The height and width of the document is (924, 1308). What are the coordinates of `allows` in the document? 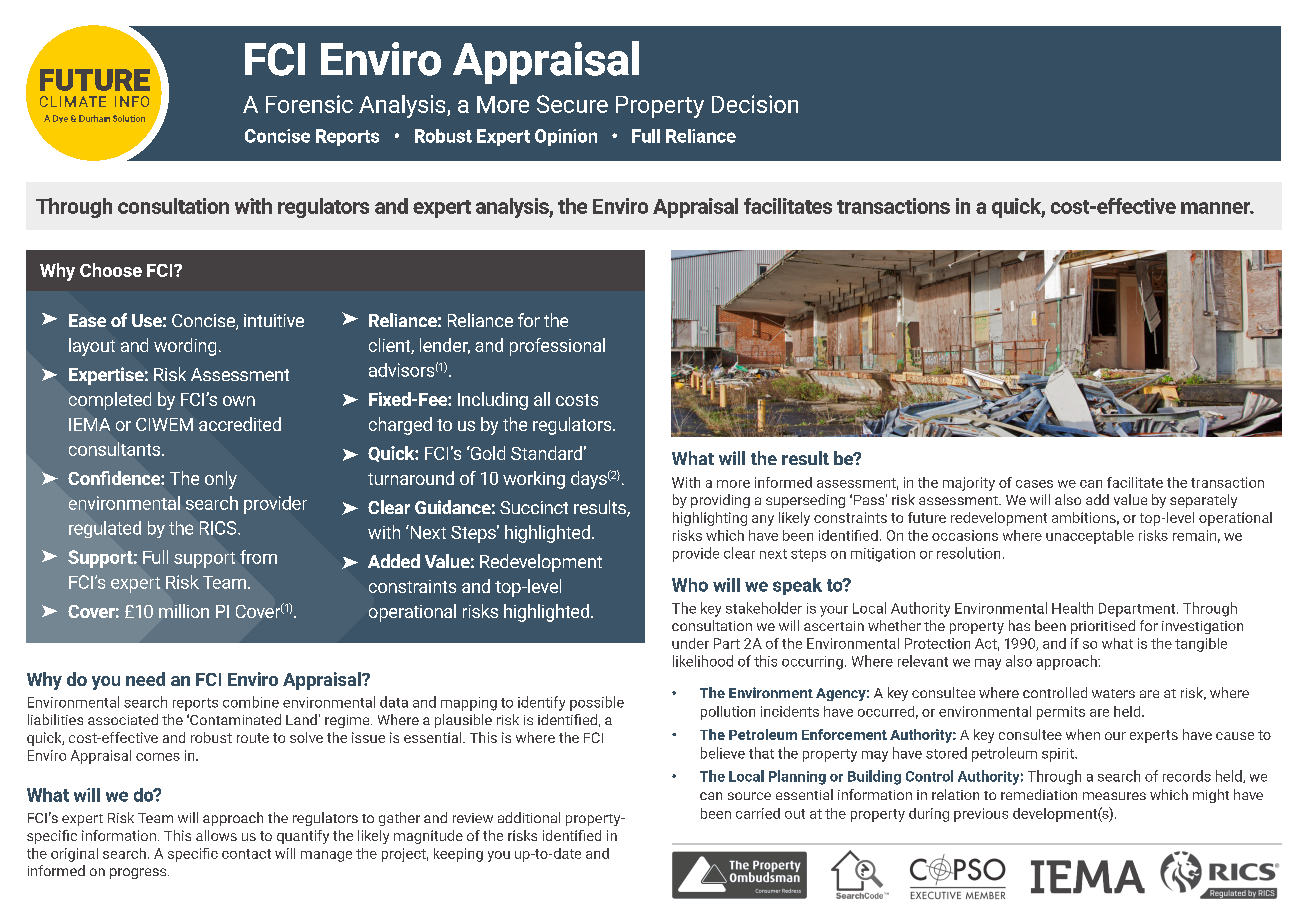 It's located at (216, 835).
